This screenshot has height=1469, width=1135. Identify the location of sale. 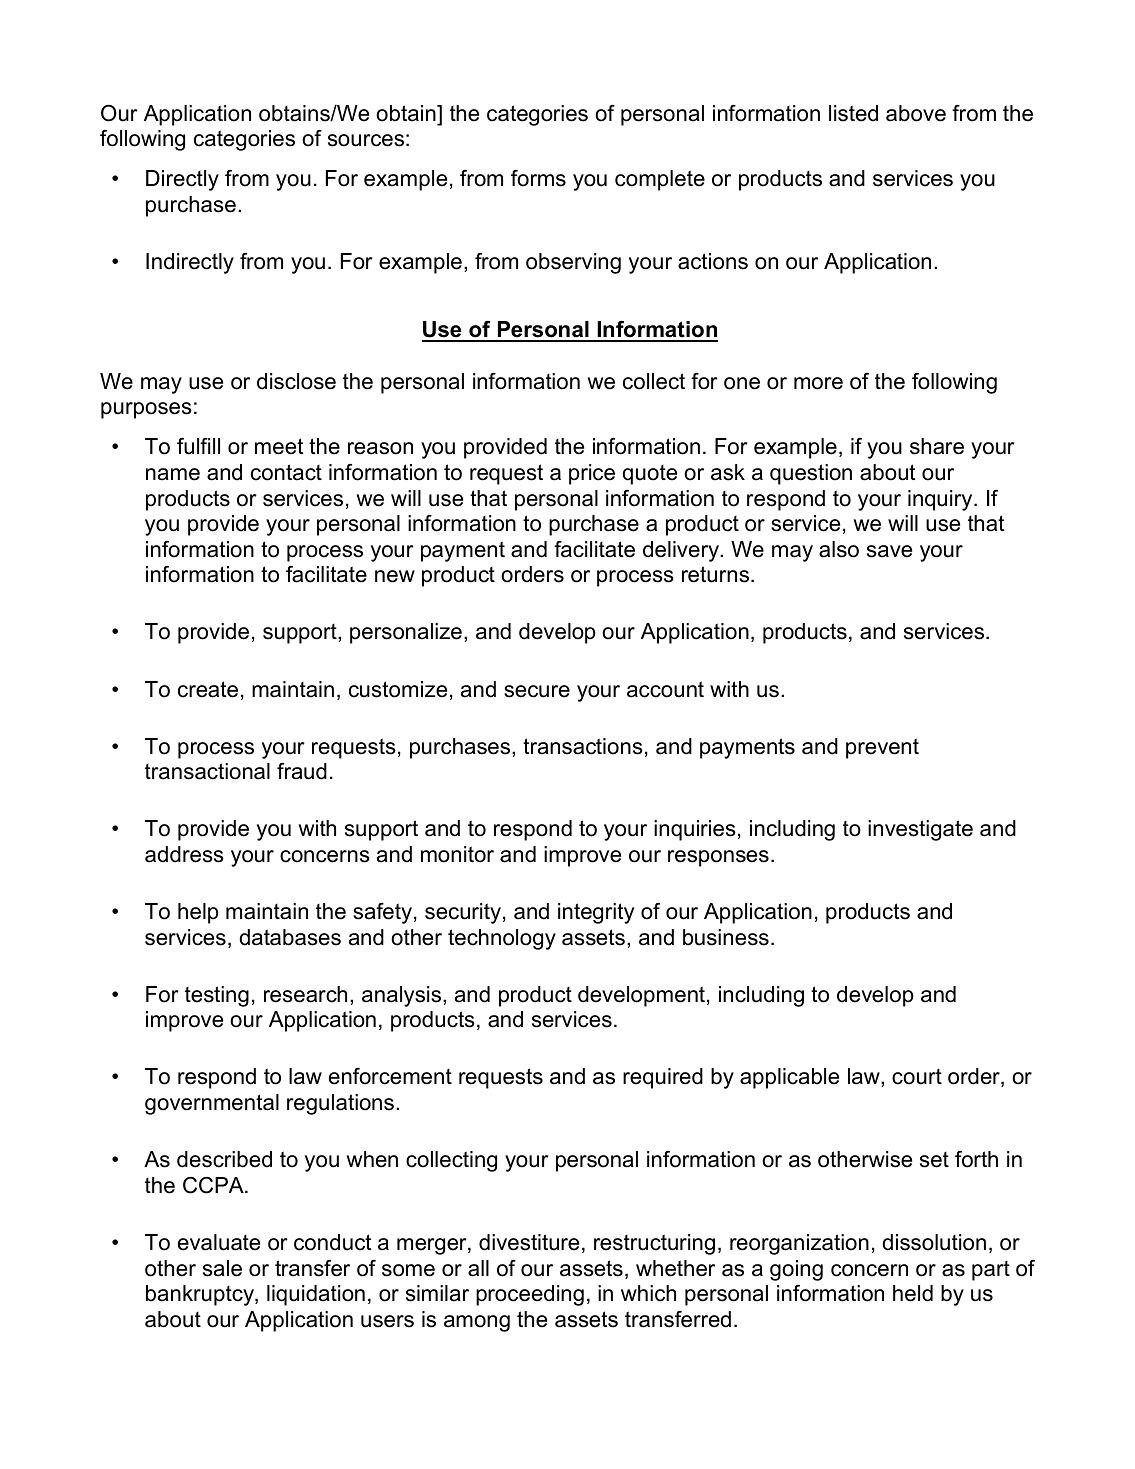
(222, 1268).
